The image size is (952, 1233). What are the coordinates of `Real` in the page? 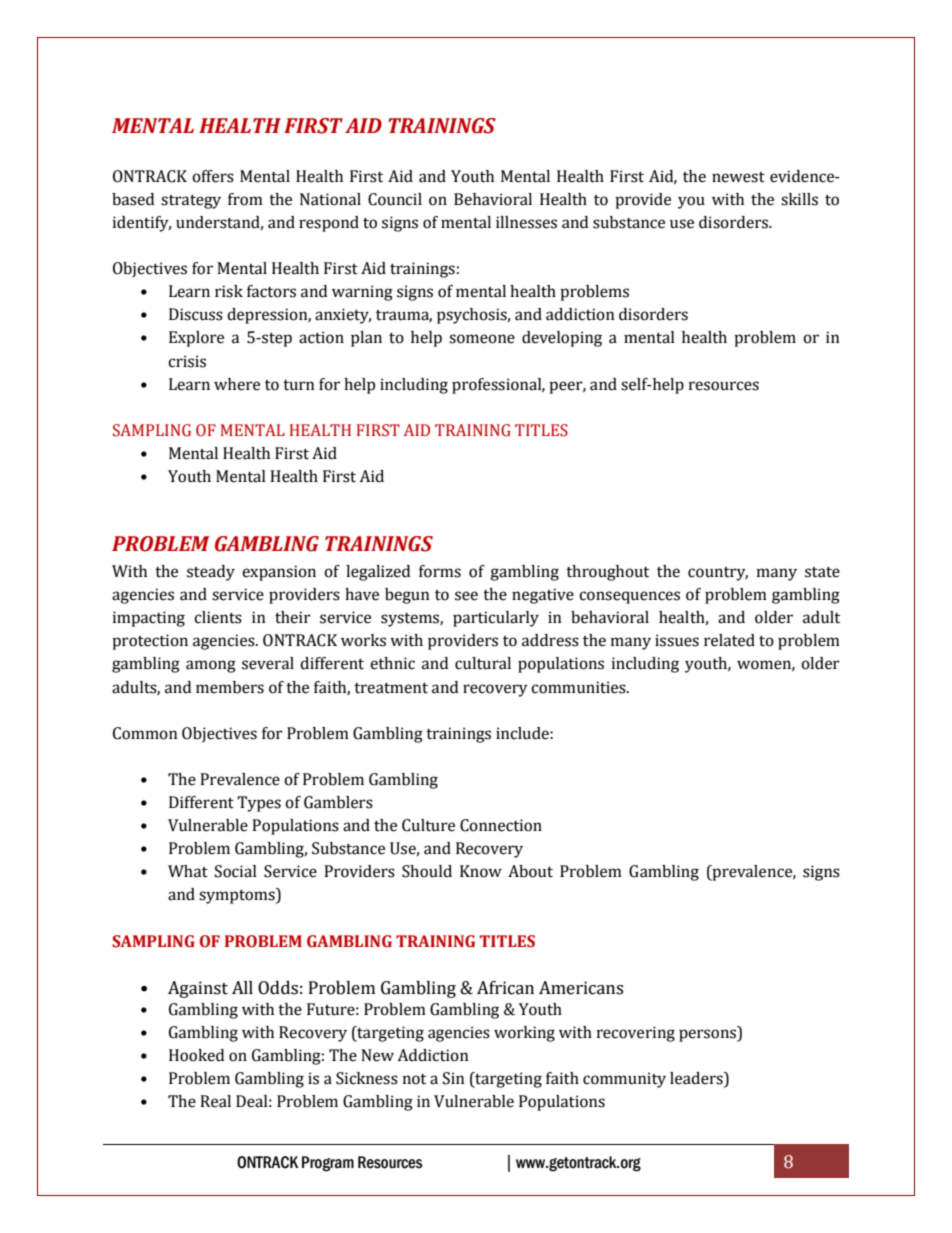 It's located at (215, 1101).
